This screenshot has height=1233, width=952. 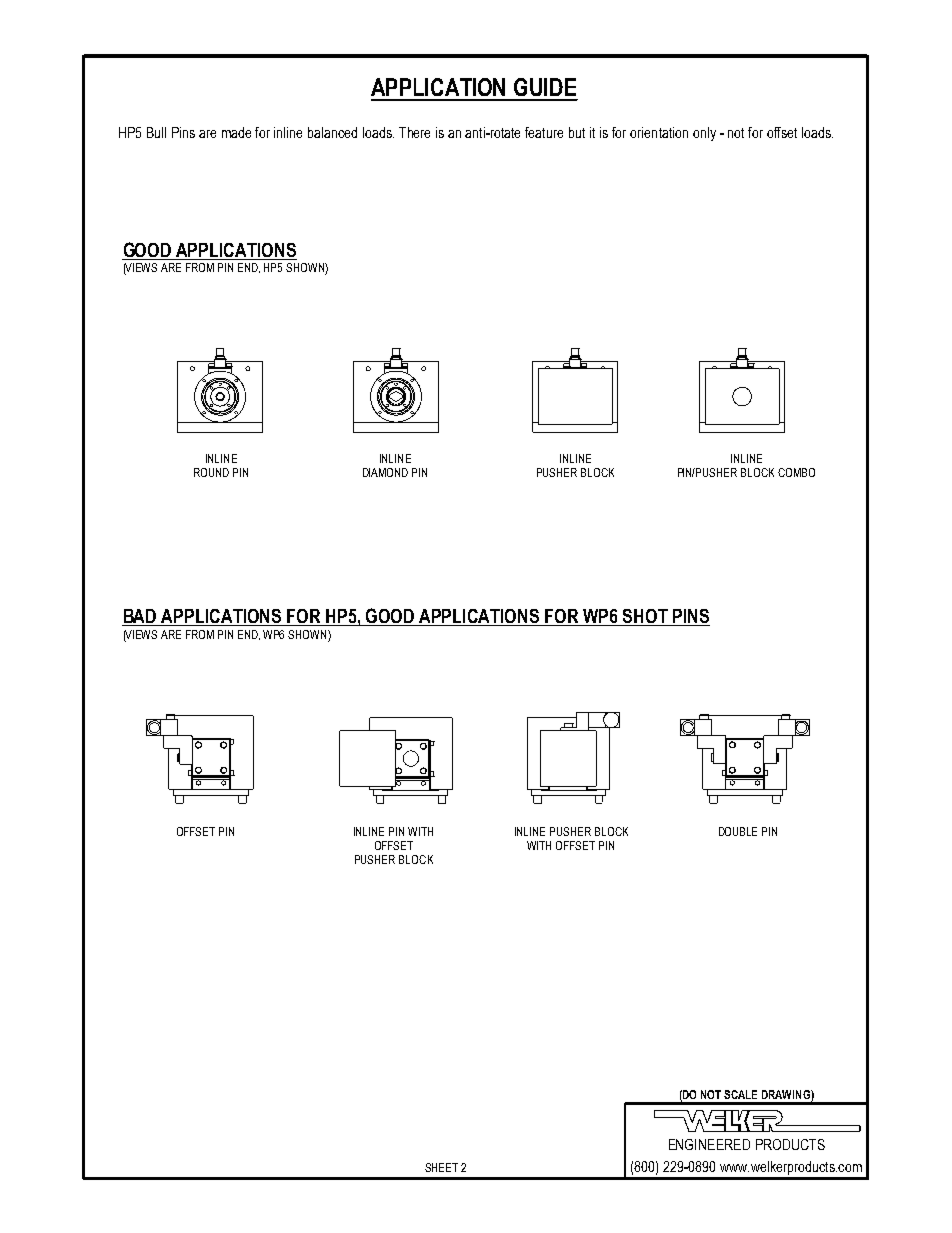 What do you see at coordinates (236, 132) in the screenshot?
I see `made` at bounding box center [236, 132].
